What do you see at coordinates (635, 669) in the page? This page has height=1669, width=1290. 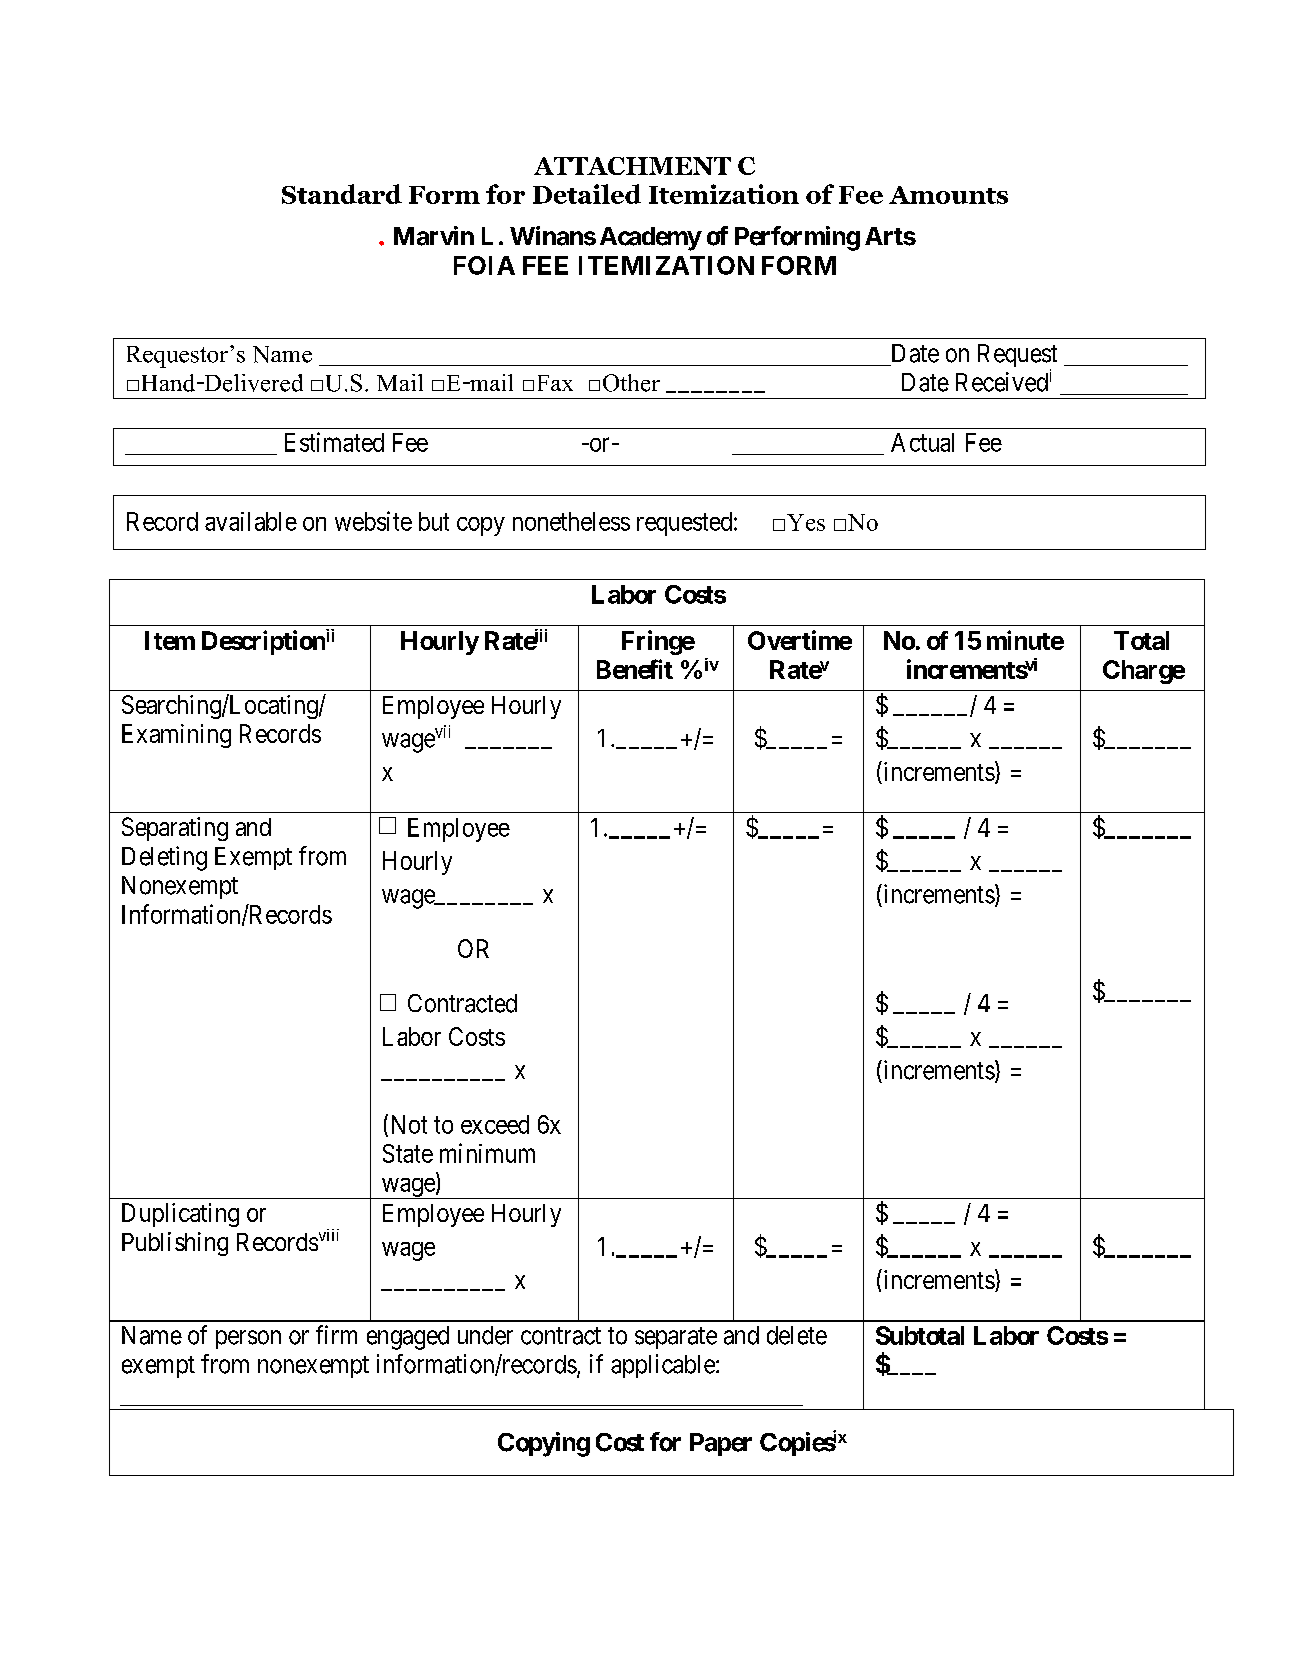 I see `Benefit` at bounding box center [635, 669].
